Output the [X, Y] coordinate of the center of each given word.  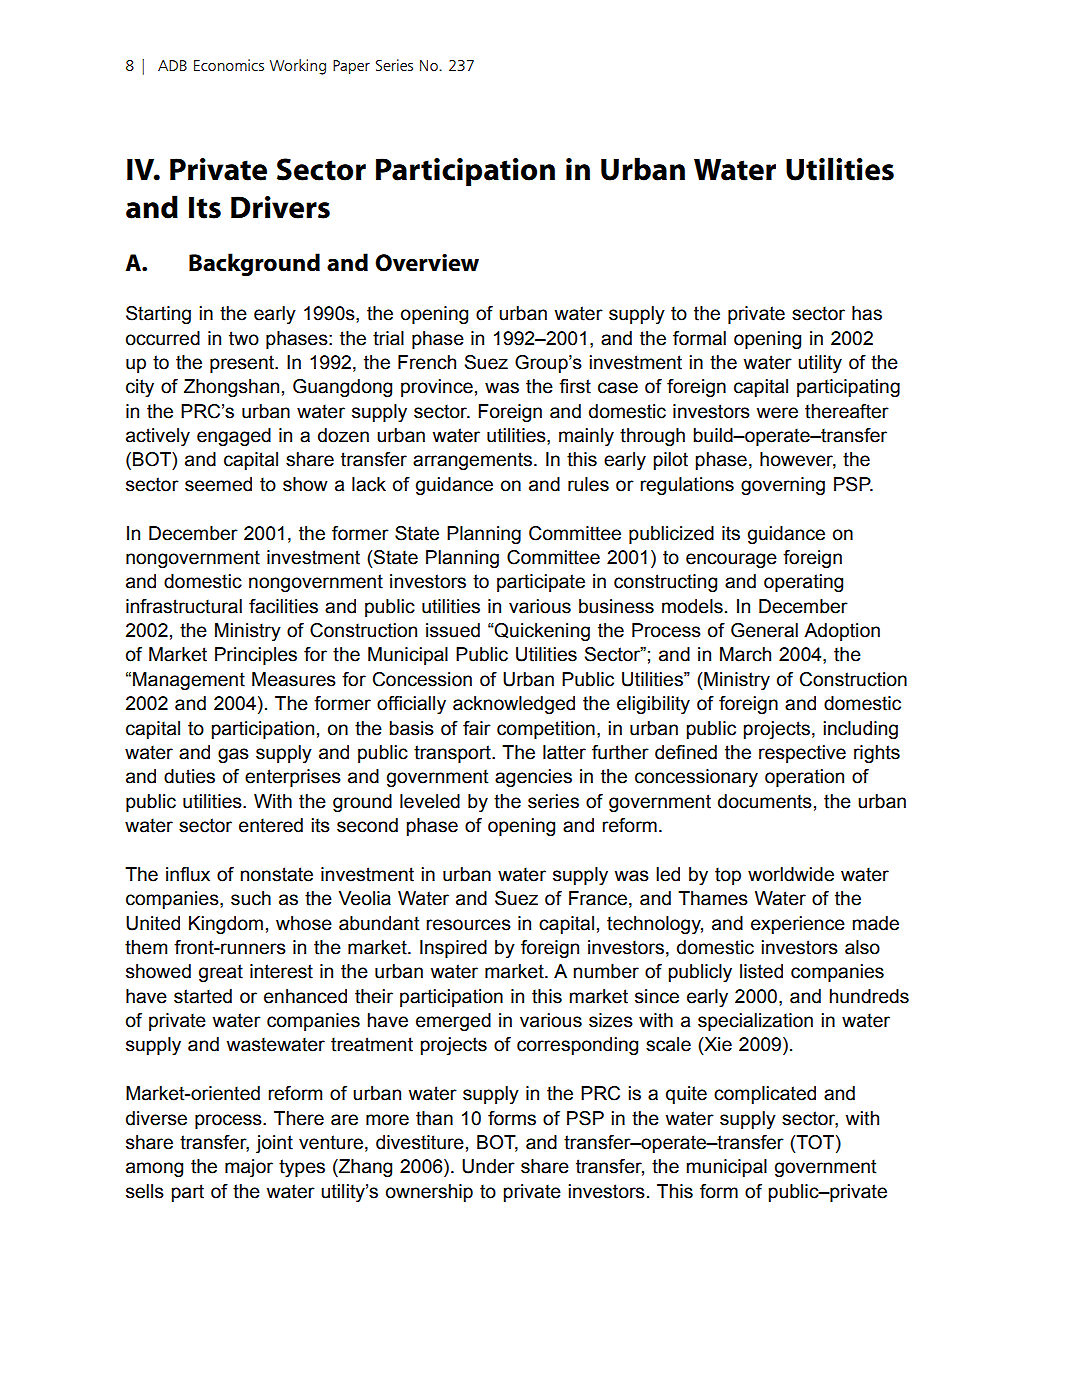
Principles [256, 656]
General [764, 630]
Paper [351, 67]
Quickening [541, 632]
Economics [229, 65]
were [777, 413]
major [249, 1168]
